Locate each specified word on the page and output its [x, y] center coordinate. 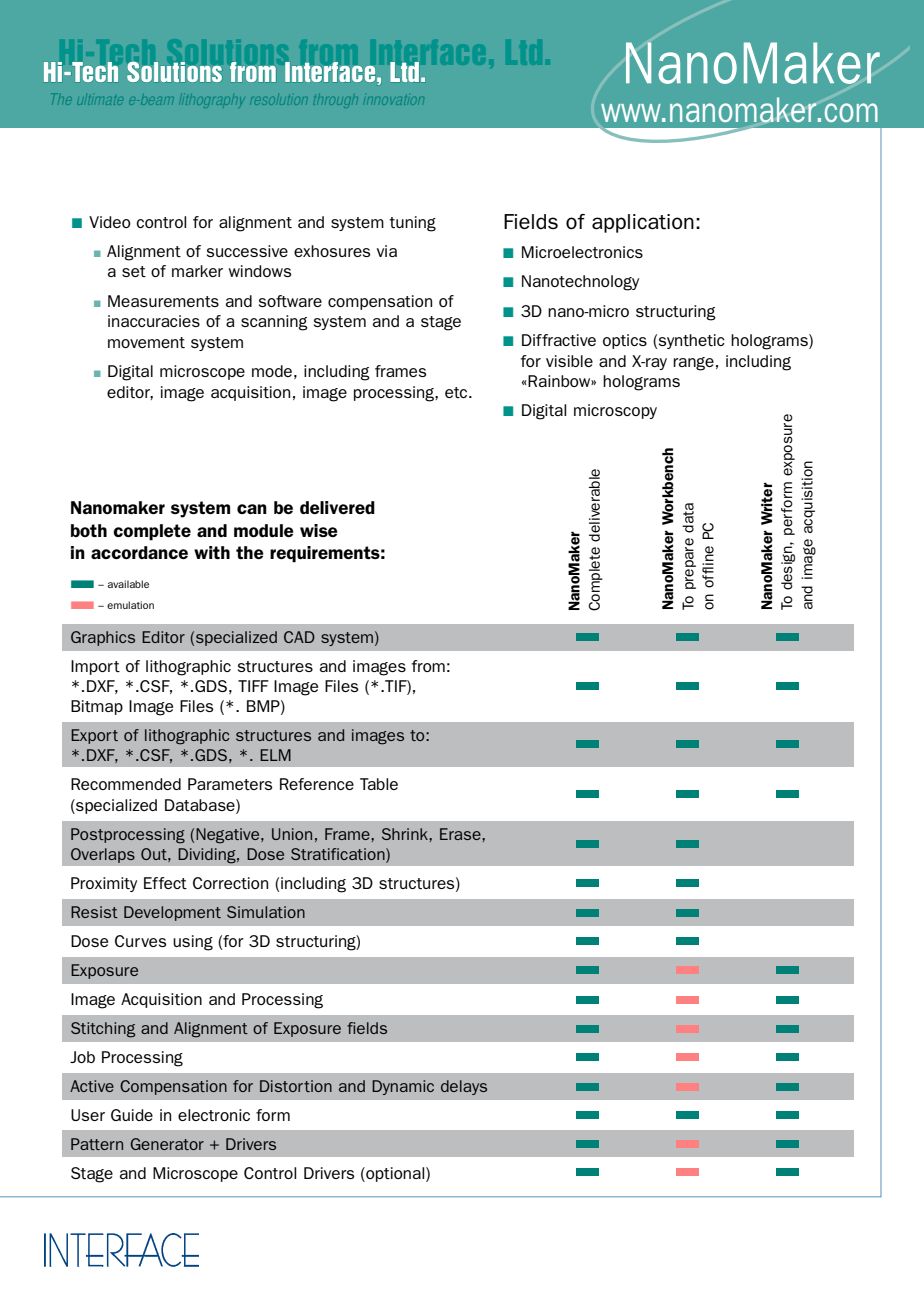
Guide [132, 1115]
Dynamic [403, 1087]
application [643, 223]
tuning [412, 224]
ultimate [102, 101]
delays [464, 1087]
